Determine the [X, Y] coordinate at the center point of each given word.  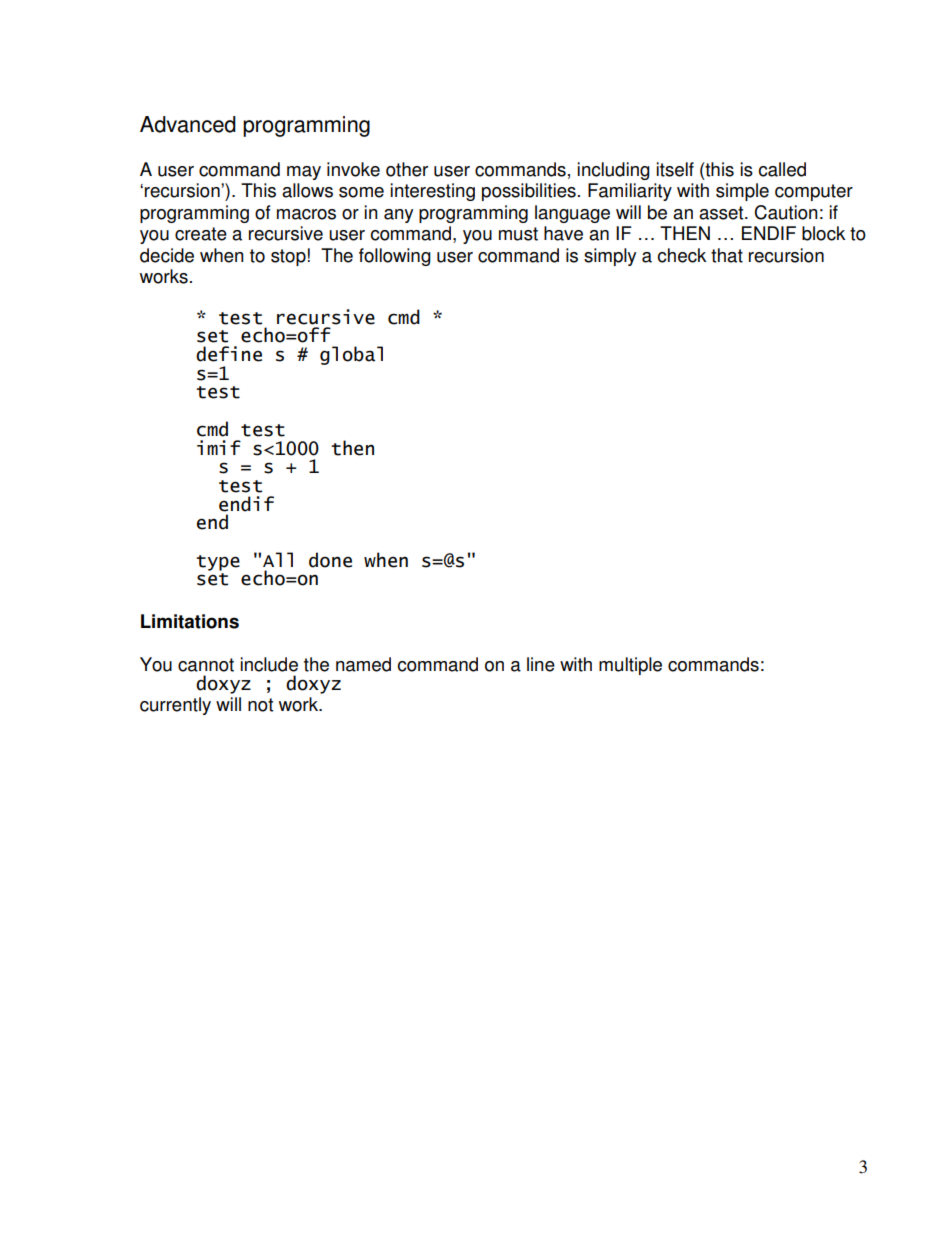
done [330, 560]
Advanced [188, 124]
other [407, 169]
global [351, 355]
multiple [630, 666]
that [727, 255]
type [218, 563]
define [229, 354]
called [782, 169]
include [269, 664]
